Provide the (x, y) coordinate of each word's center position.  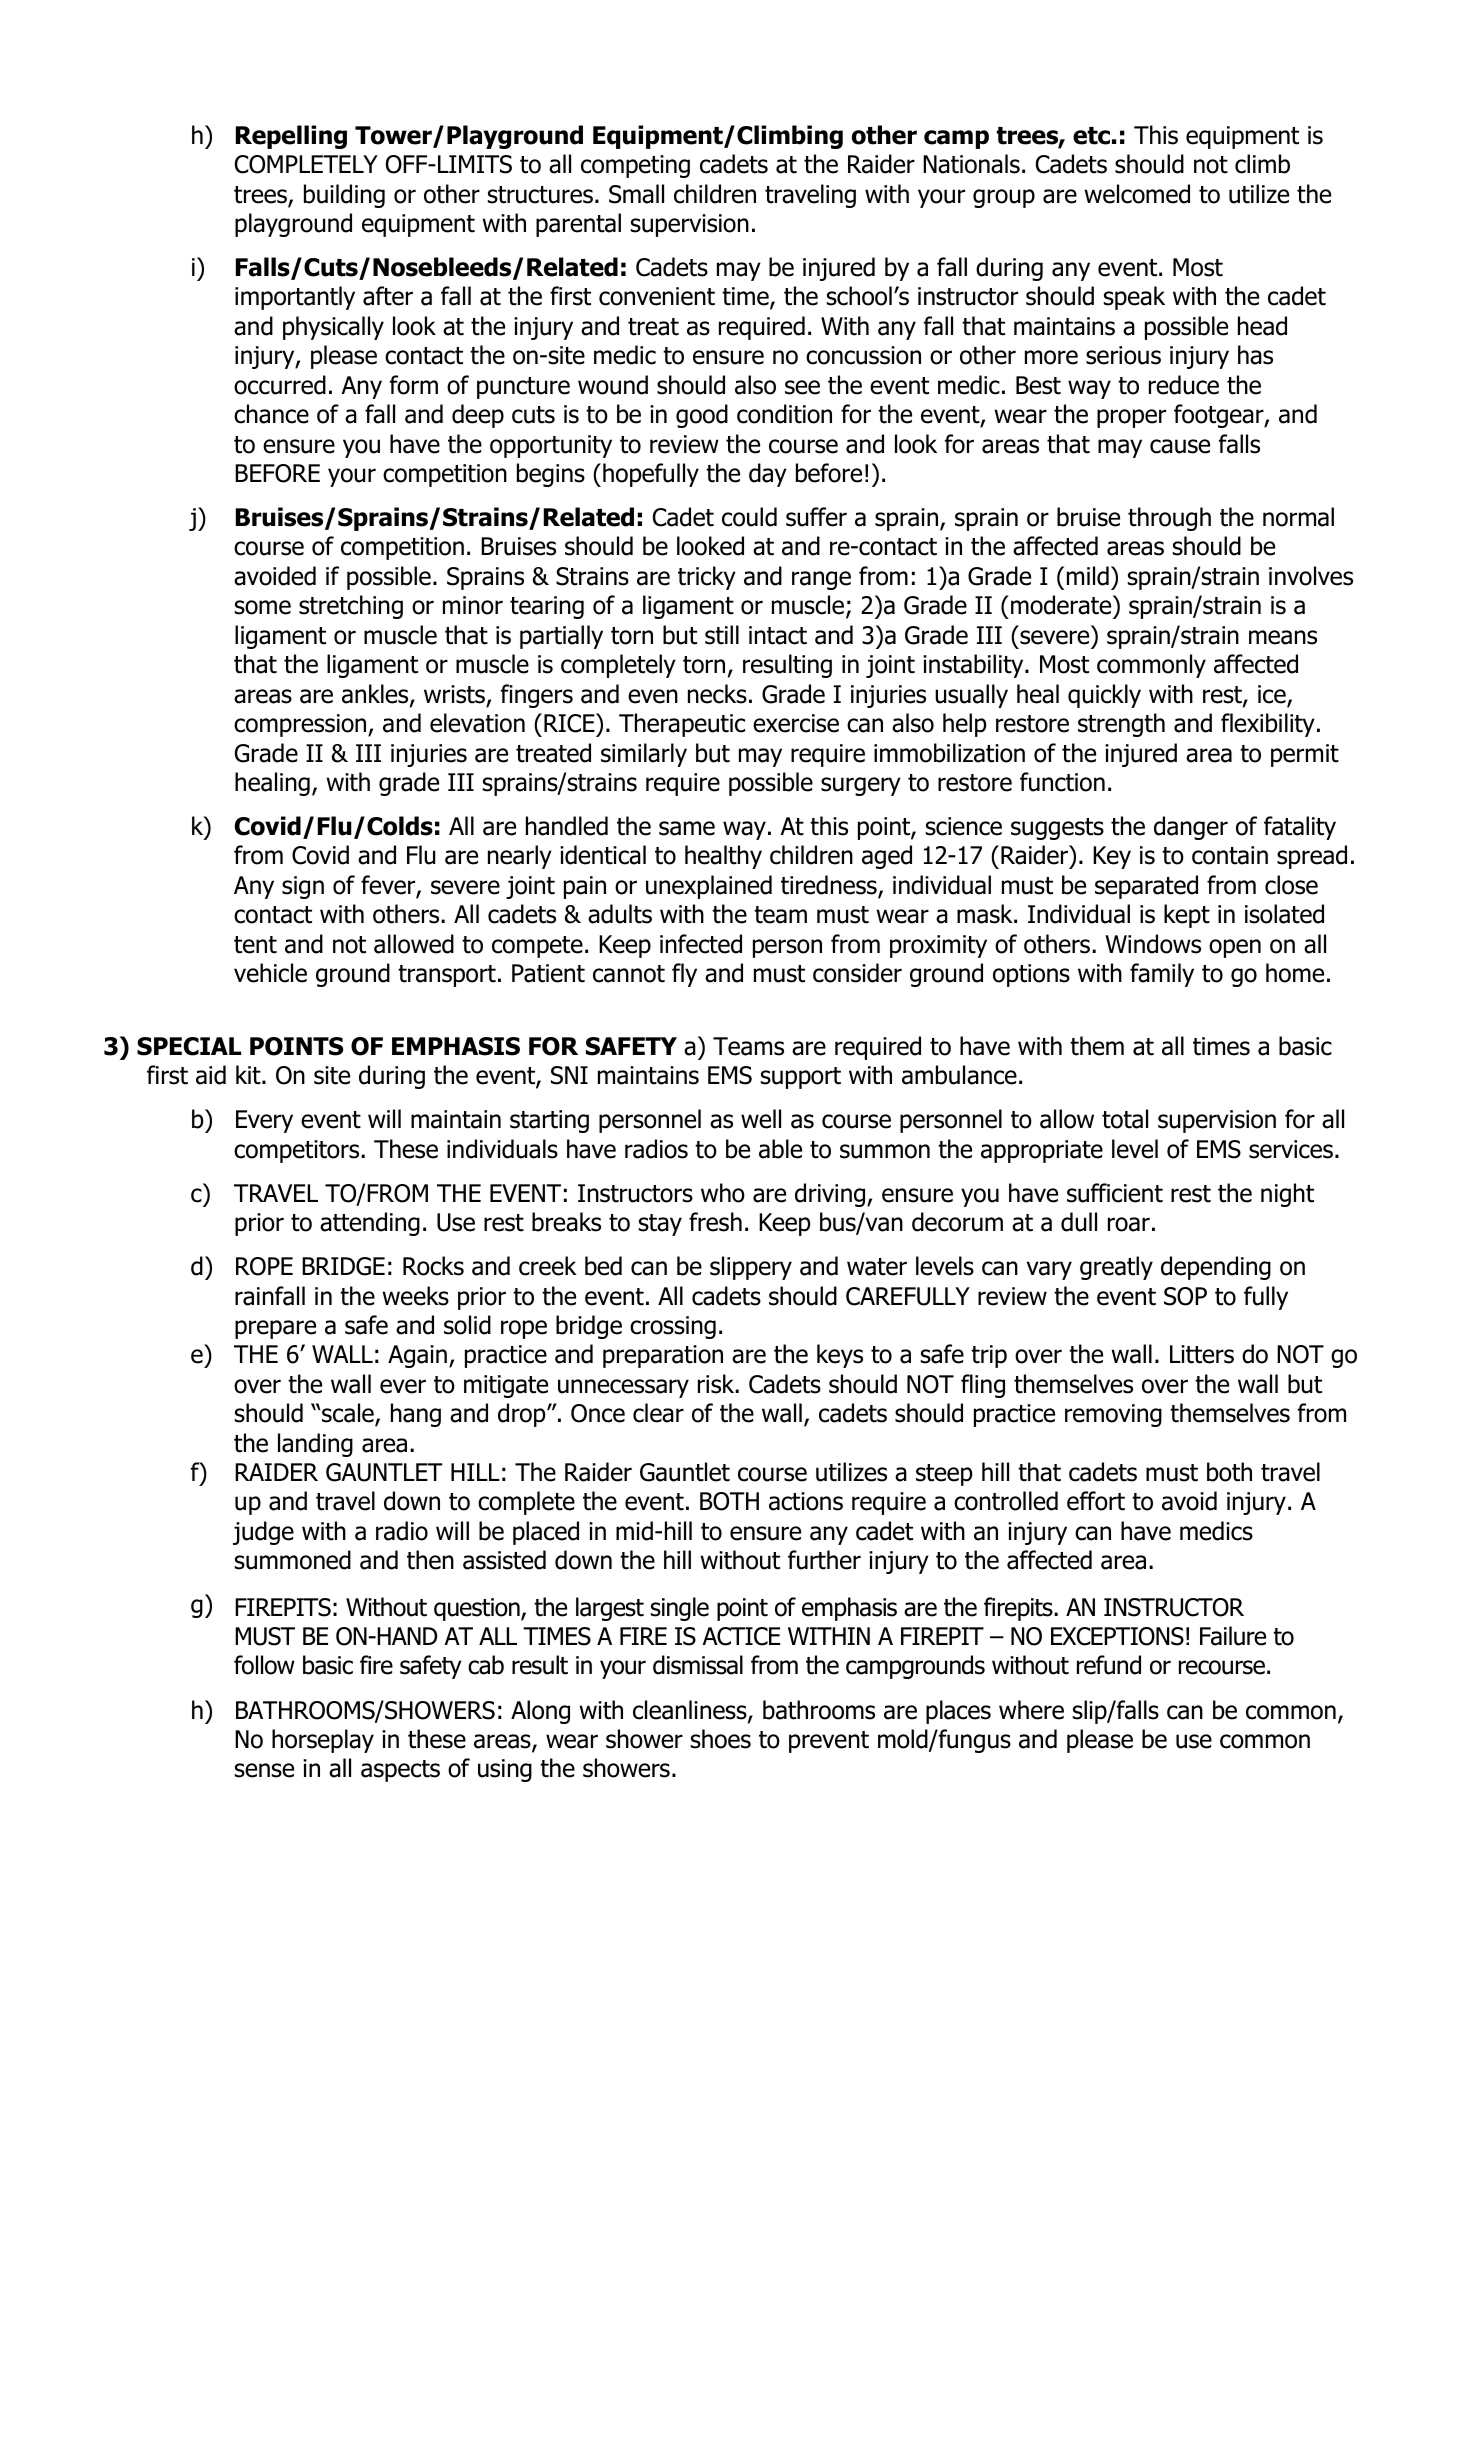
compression (301, 725)
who (723, 1193)
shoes (720, 1739)
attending (370, 1224)
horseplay (323, 1741)
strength (1121, 725)
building (344, 196)
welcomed (1137, 194)
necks (717, 694)
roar (1129, 1224)
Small (636, 194)
